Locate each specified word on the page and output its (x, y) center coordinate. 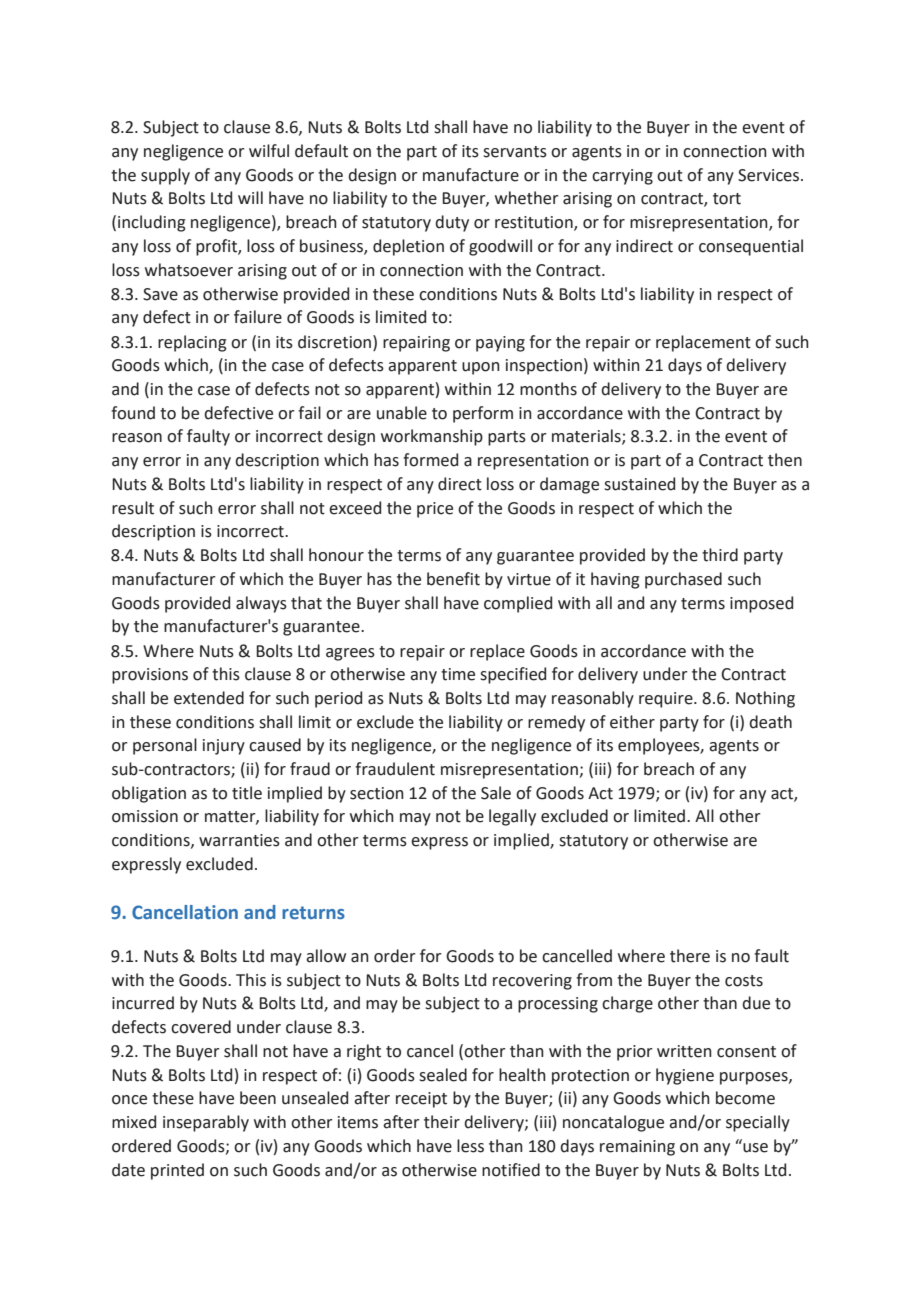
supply (165, 176)
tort (727, 199)
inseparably (206, 1123)
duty (452, 223)
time (458, 674)
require (667, 700)
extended (209, 698)
